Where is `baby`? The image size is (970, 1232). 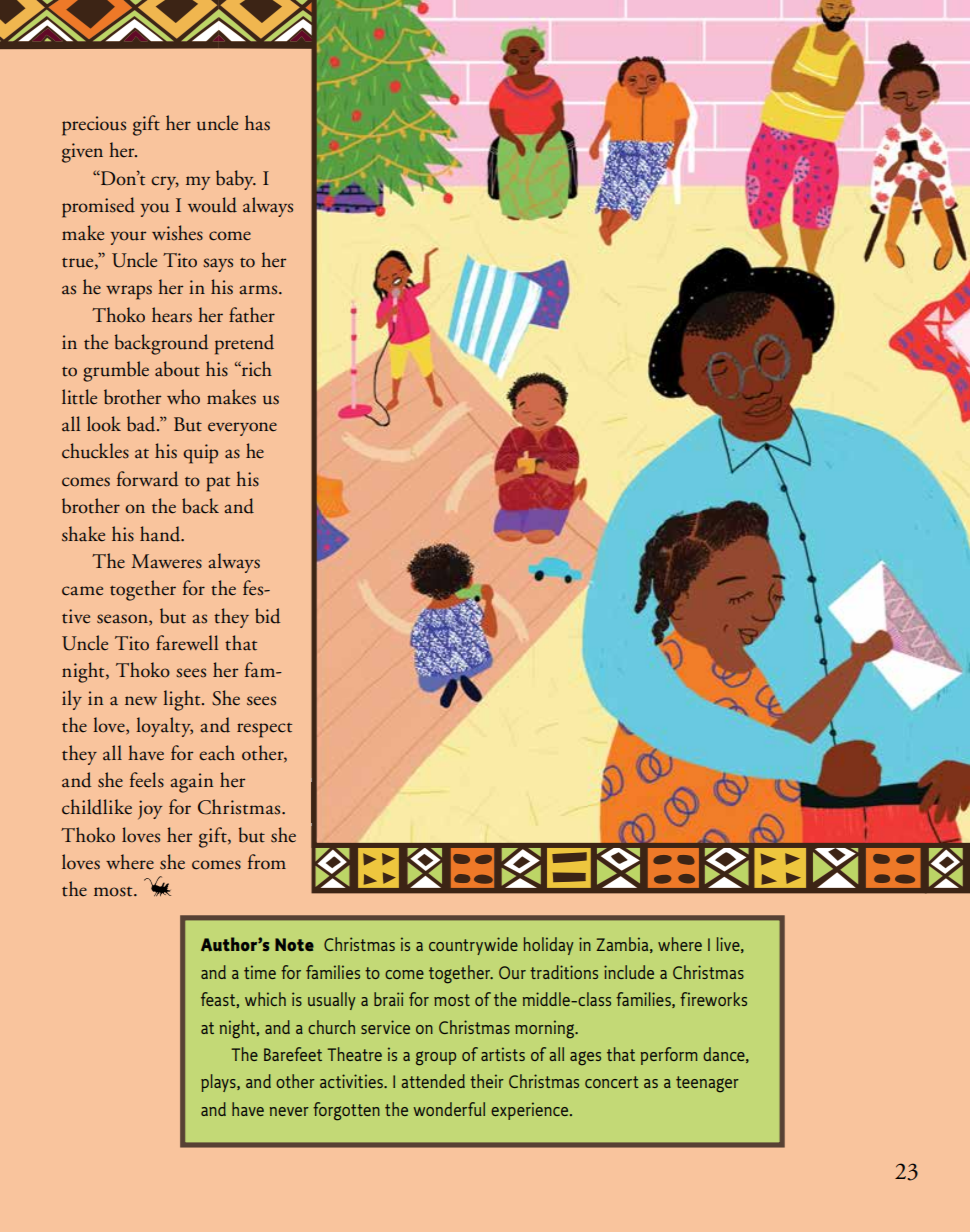 baby is located at coordinates (236, 180).
